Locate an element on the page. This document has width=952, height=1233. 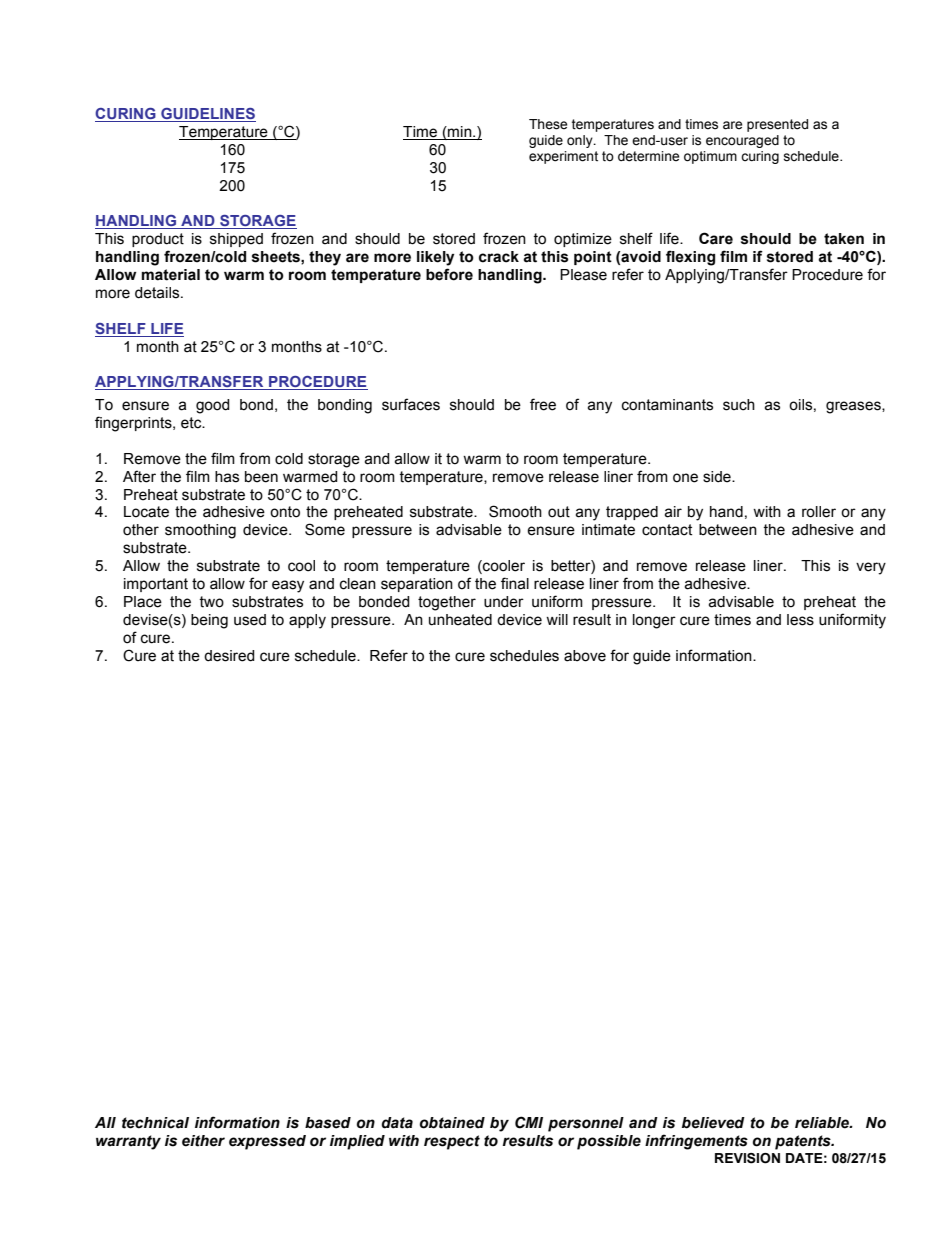
out is located at coordinates (559, 512).
